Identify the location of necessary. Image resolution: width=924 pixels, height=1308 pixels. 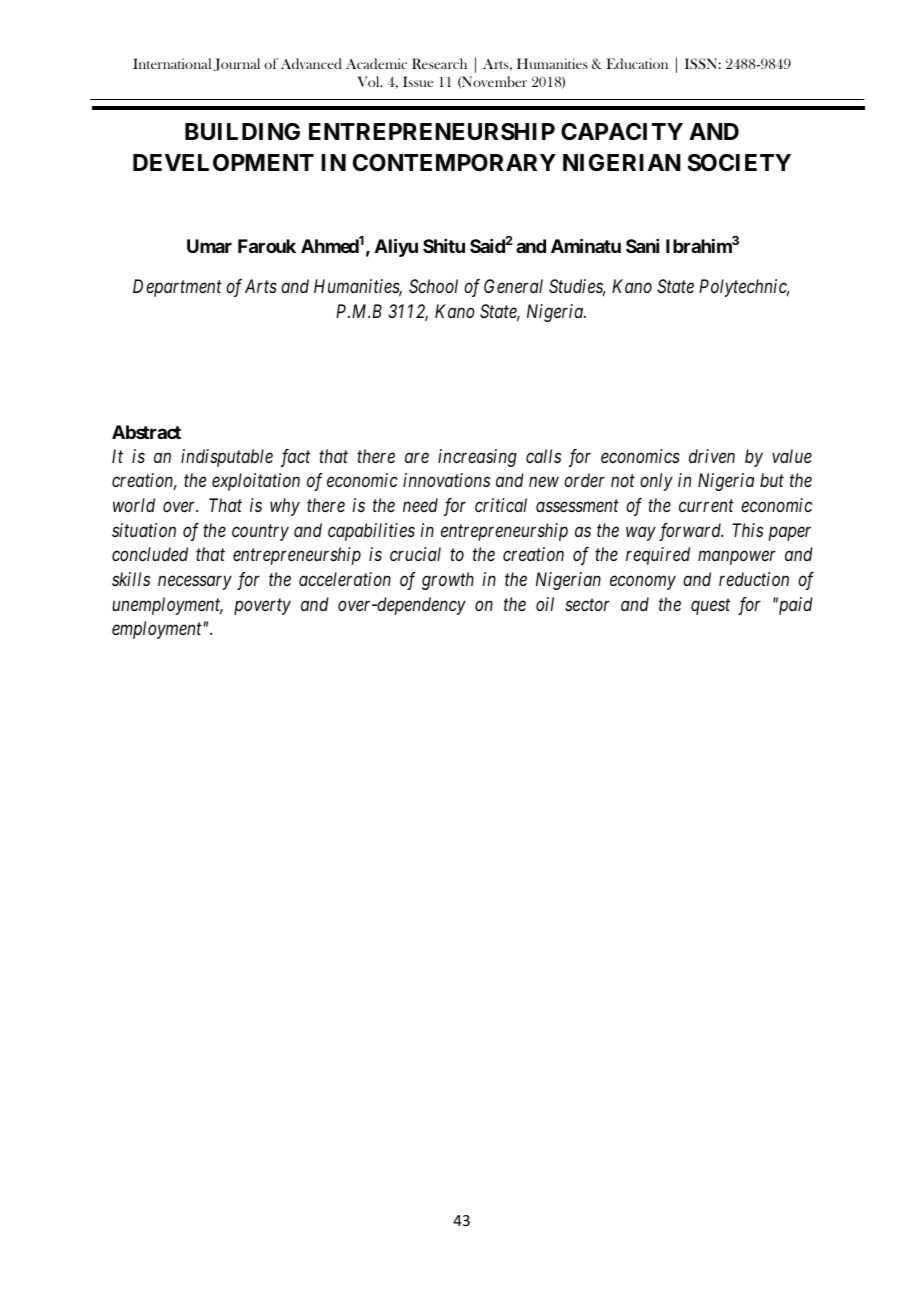
(195, 583).
